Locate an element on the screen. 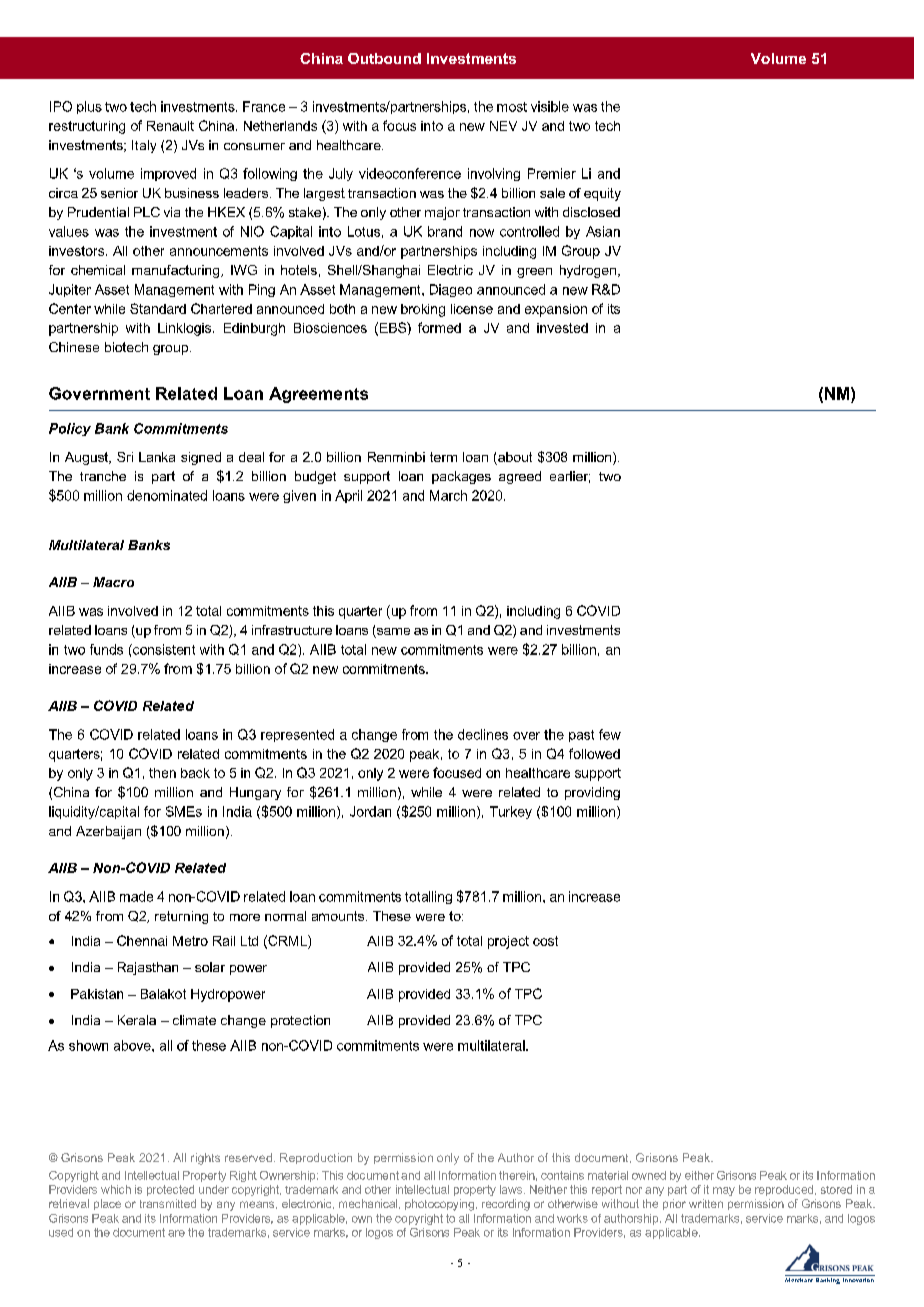 This screenshot has width=924, height=1307. made is located at coordinates (136, 896).
